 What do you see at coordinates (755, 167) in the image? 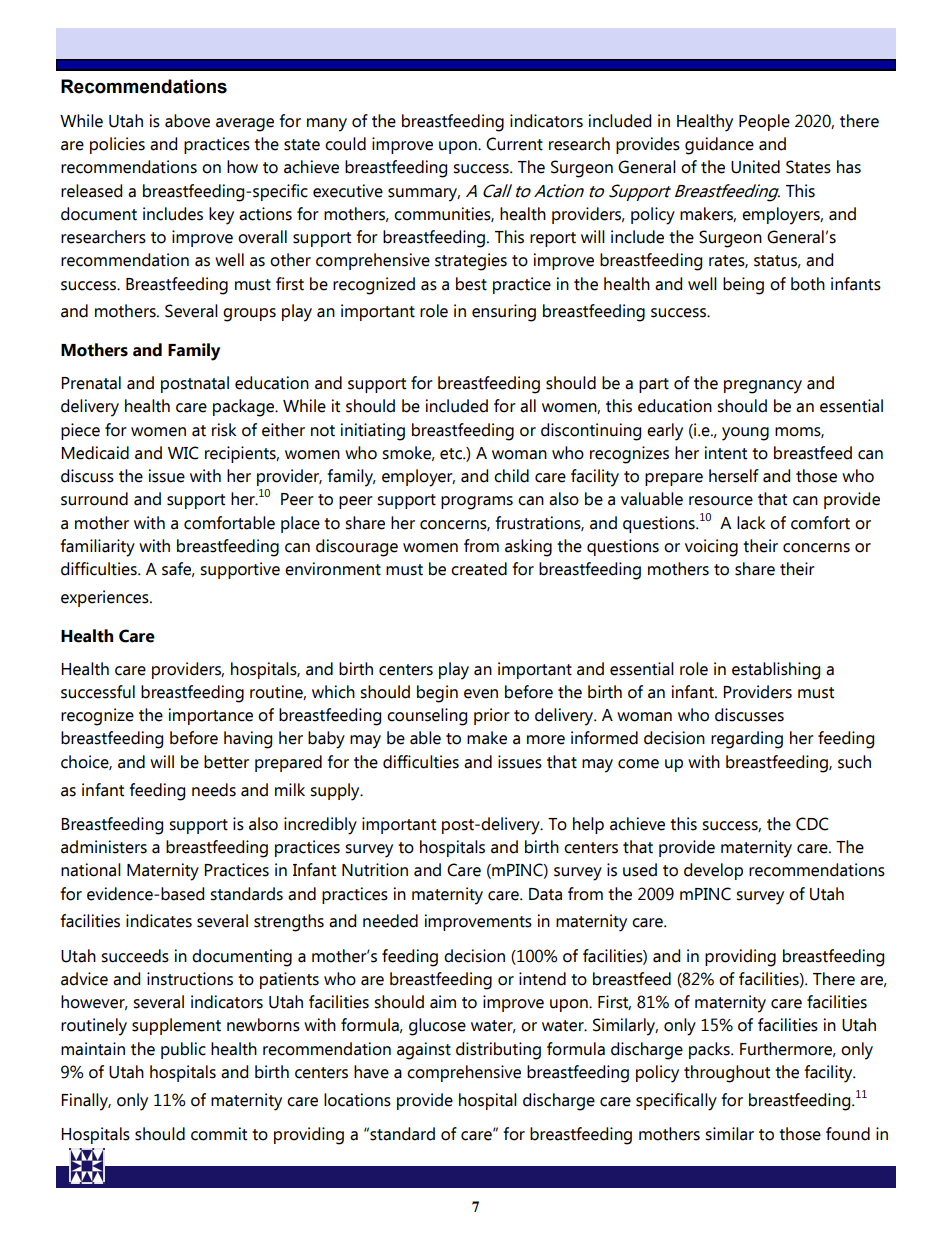
I see `United` at bounding box center [755, 167].
